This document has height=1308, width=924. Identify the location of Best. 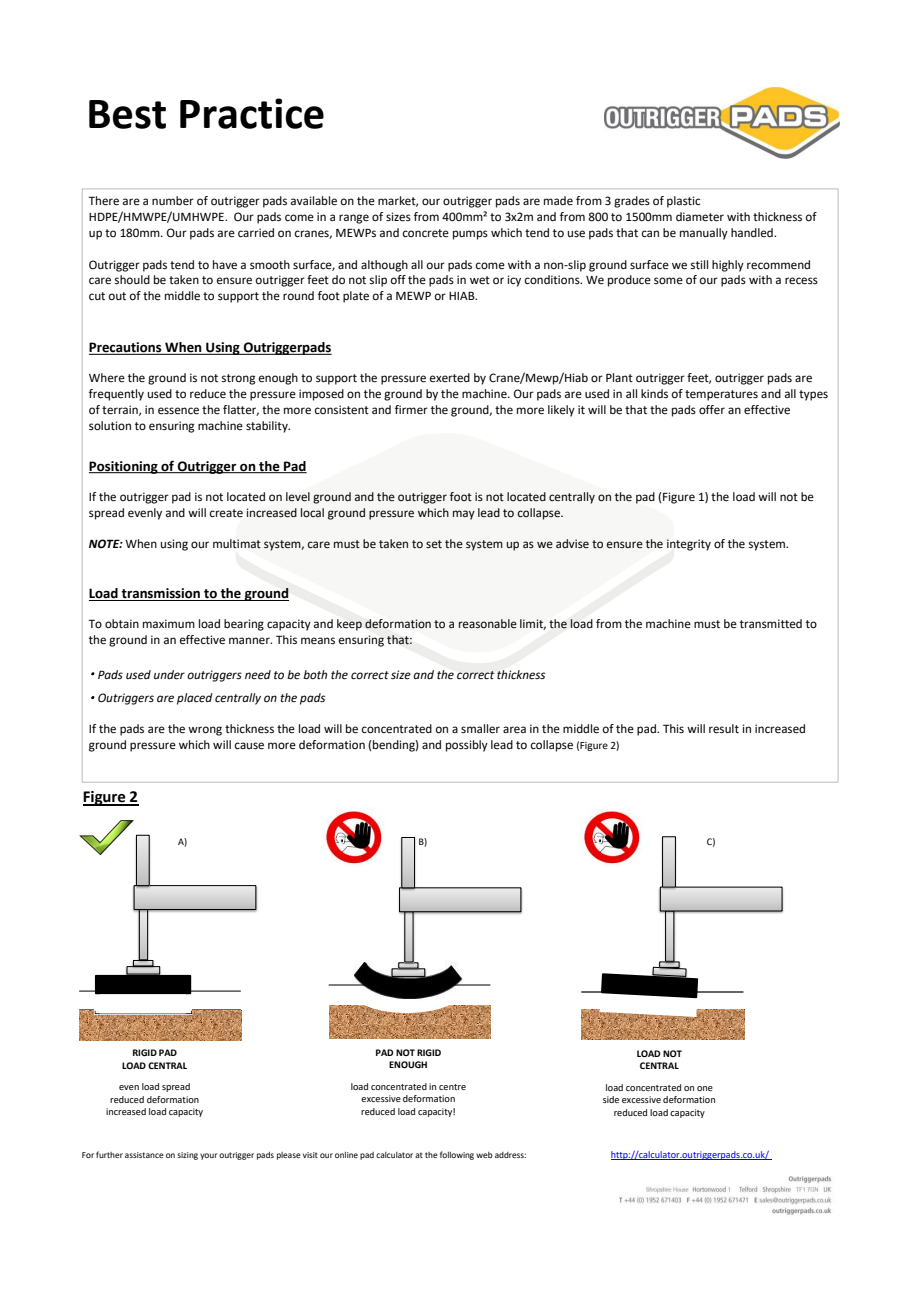
(127, 114).
